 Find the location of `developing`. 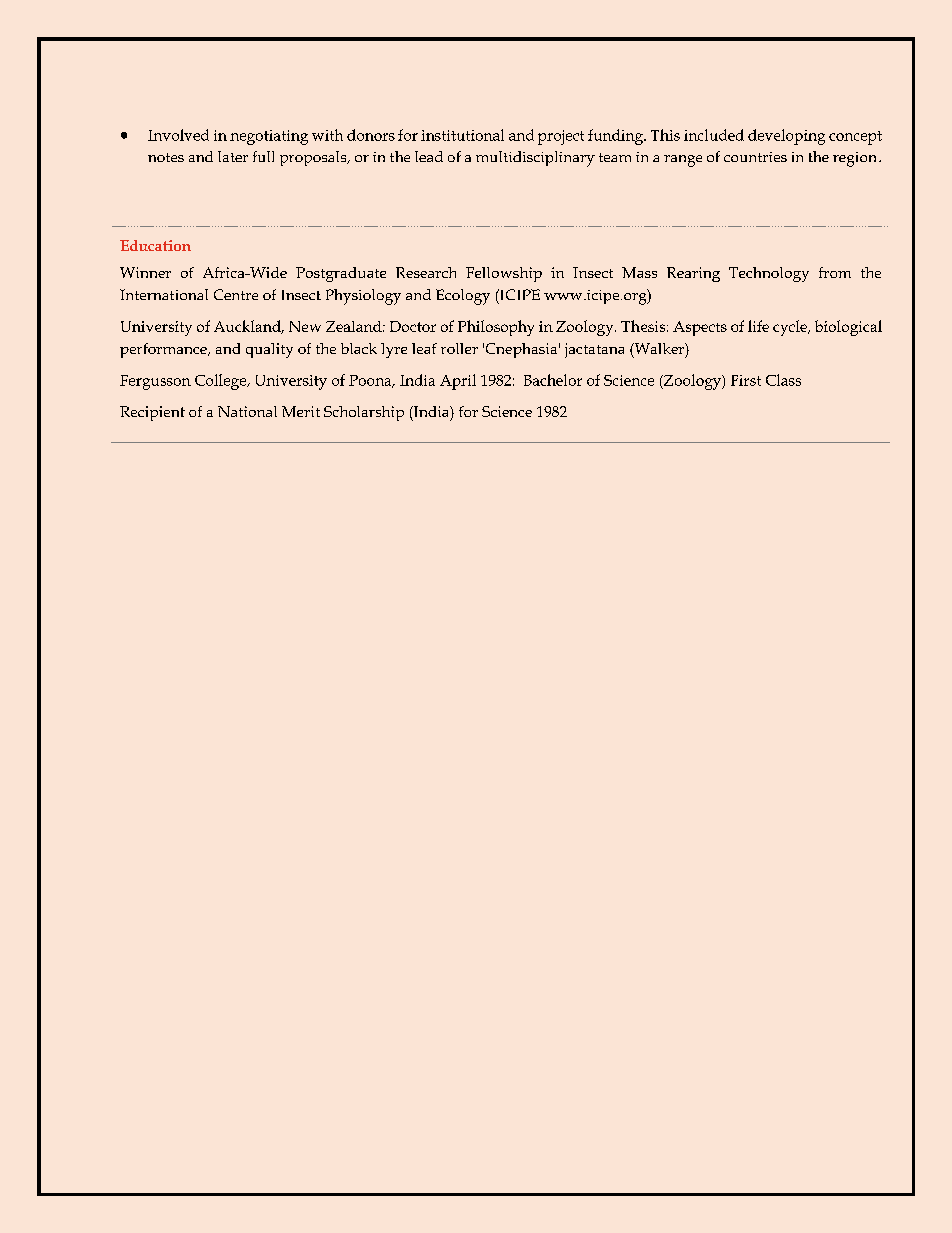

developing is located at coordinates (786, 137).
